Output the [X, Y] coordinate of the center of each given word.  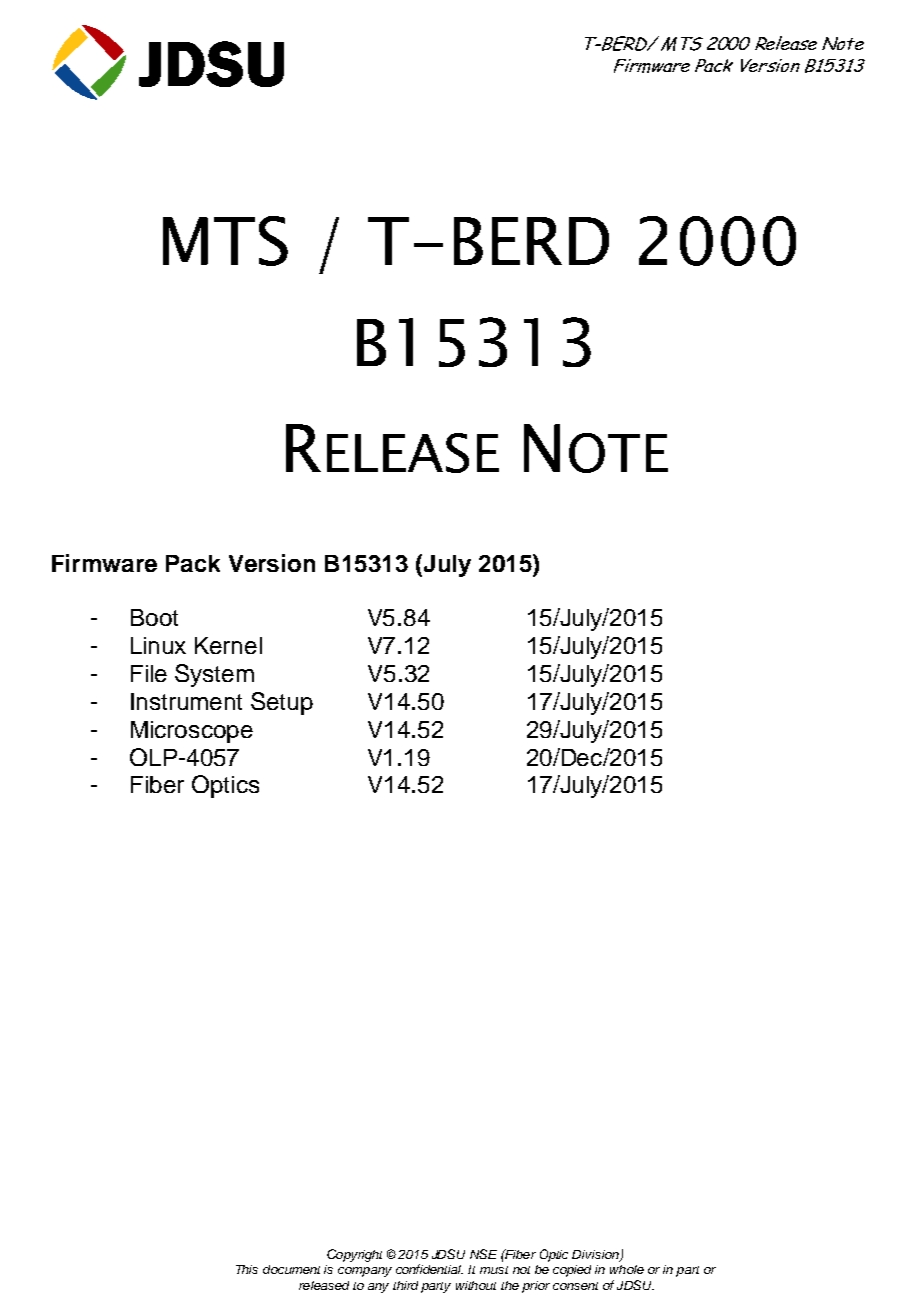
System [214, 675]
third [405, 1285]
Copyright [354, 1255]
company [365, 1272]
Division [596, 1256]
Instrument [186, 701]
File [149, 673]
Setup [282, 703]
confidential [429, 1269]
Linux [158, 645]
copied [572, 1271]
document [291, 1269]
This [247, 1269]
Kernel [228, 645]
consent [575, 1286]
